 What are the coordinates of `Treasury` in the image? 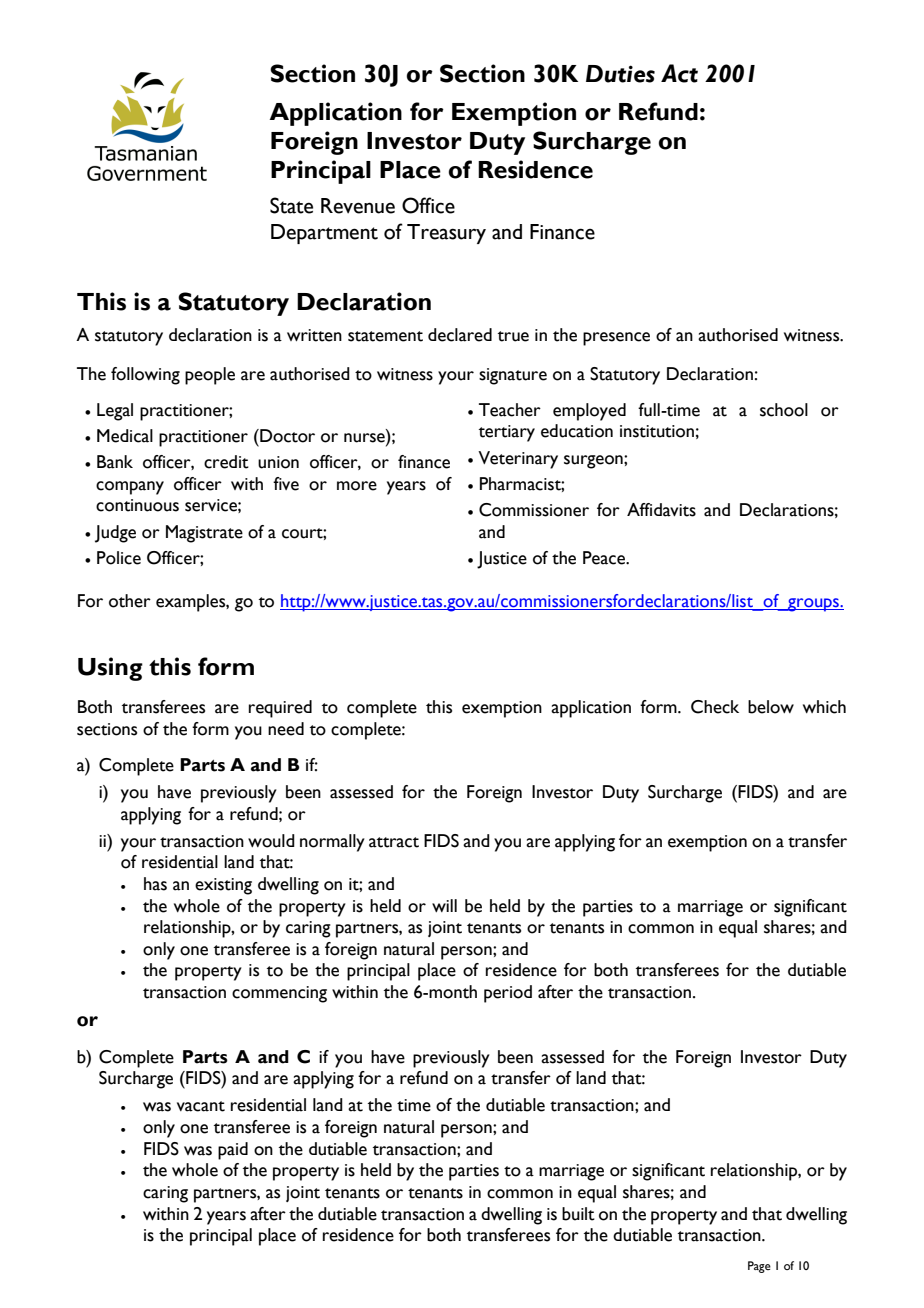 It's located at (446, 234).
